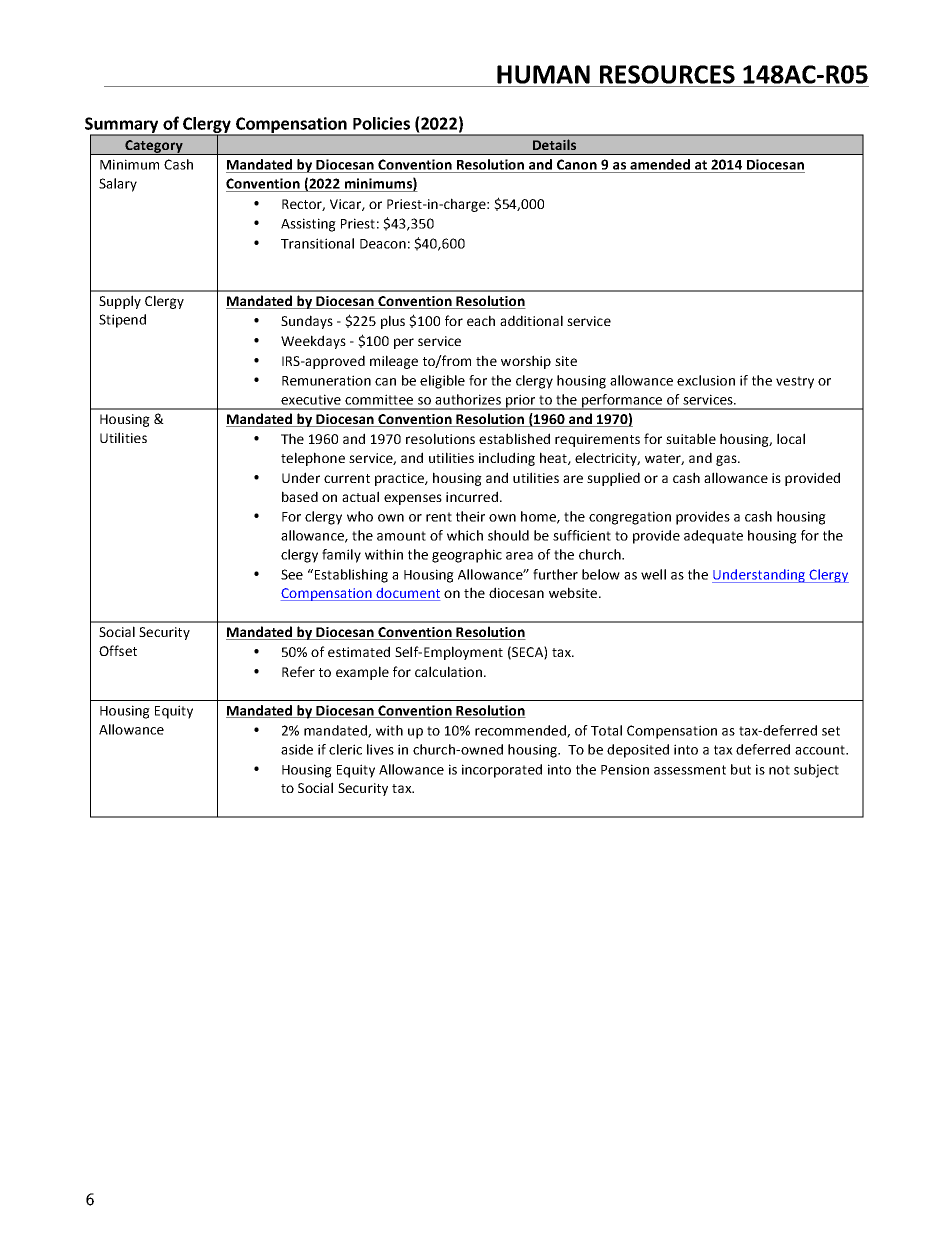 This screenshot has width=952, height=1233. I want to click on but, so click(741, 769).
